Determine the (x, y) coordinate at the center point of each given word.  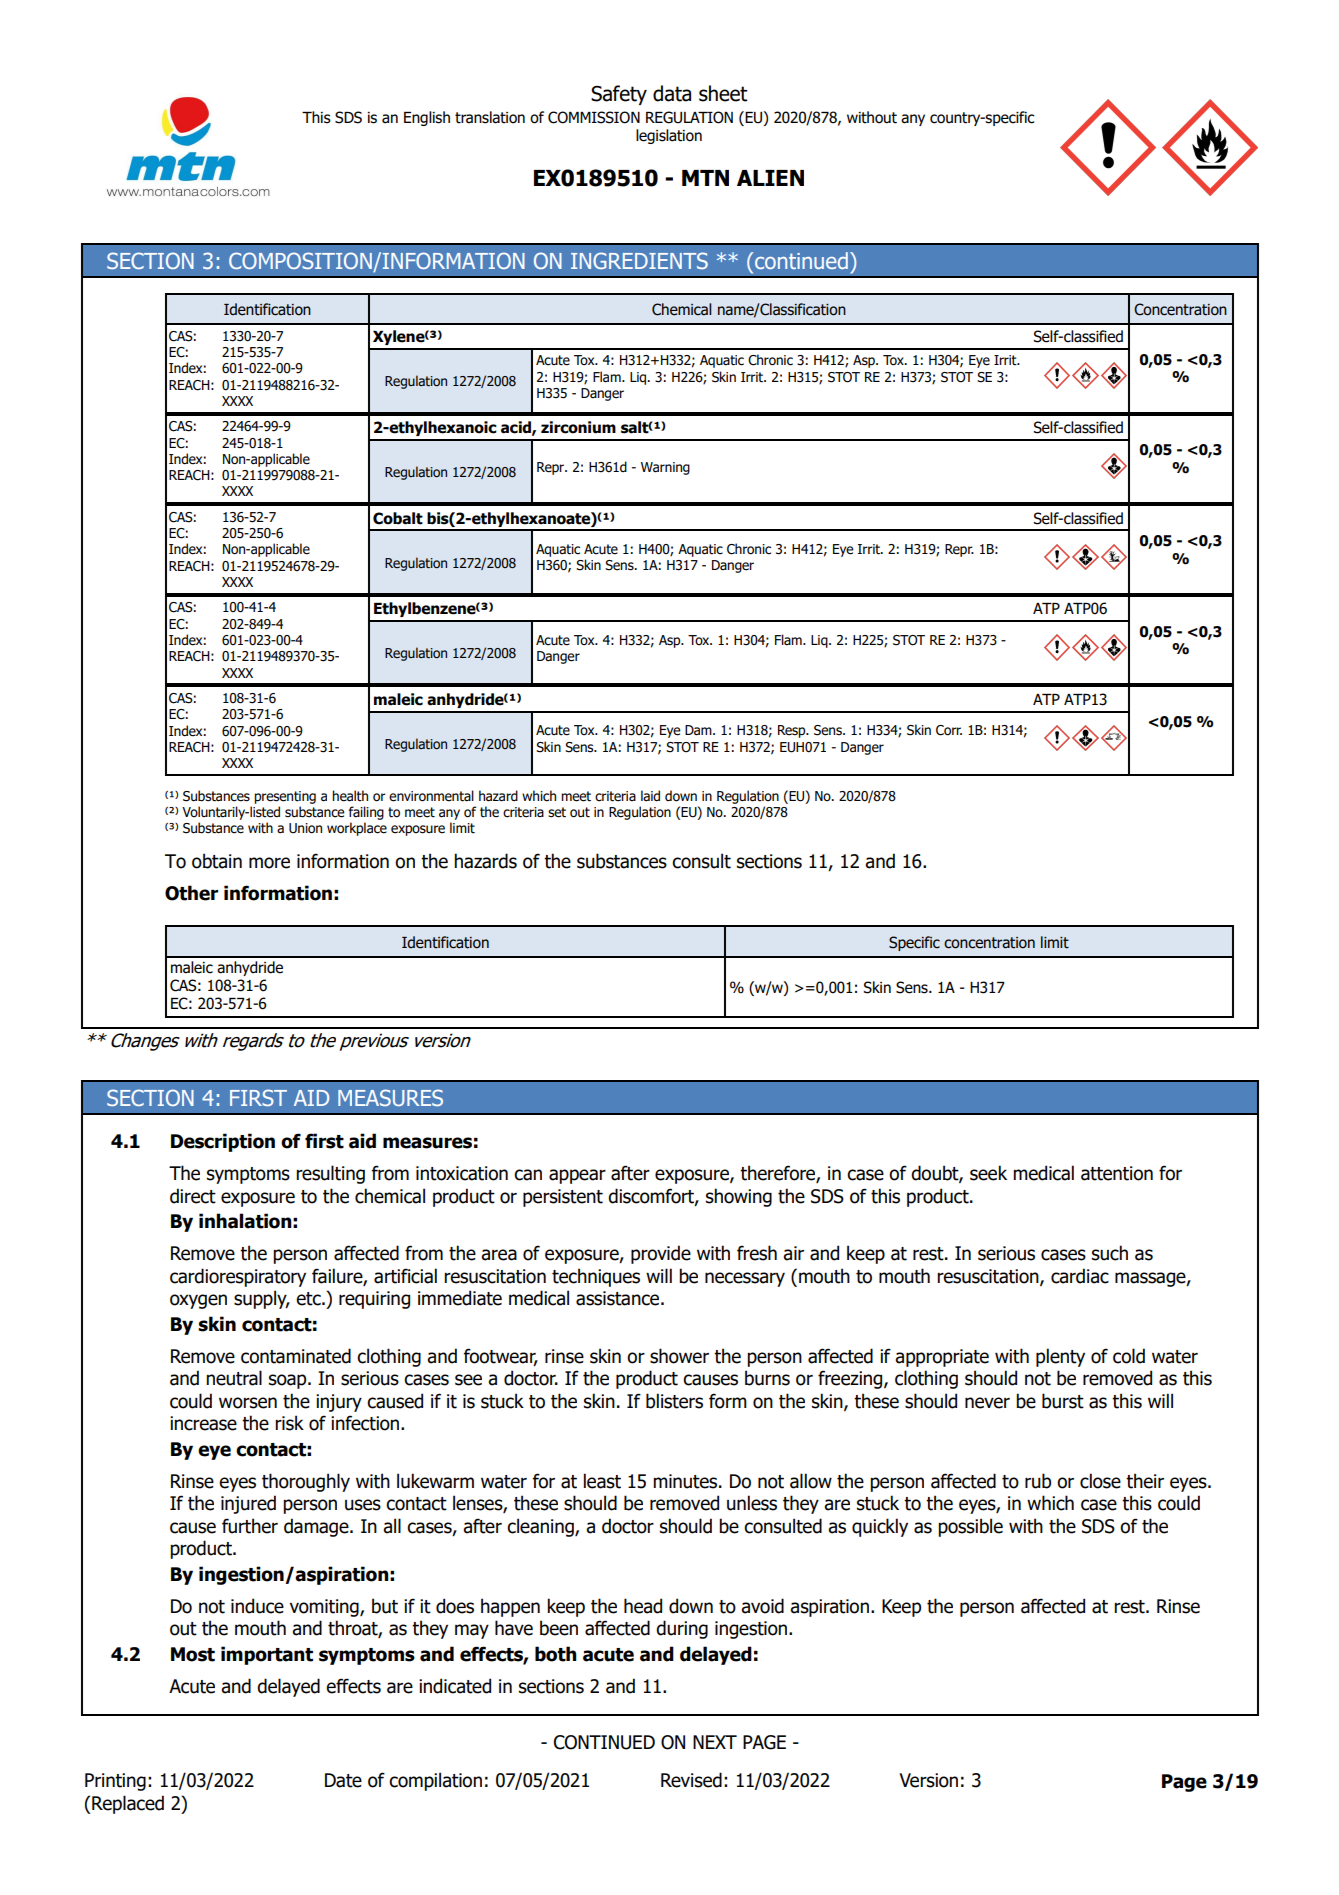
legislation (669, 136)
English (427, 118)
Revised (691, 1780)
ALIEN (770, 178)
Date (343, 1780)
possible (970, 1527)
